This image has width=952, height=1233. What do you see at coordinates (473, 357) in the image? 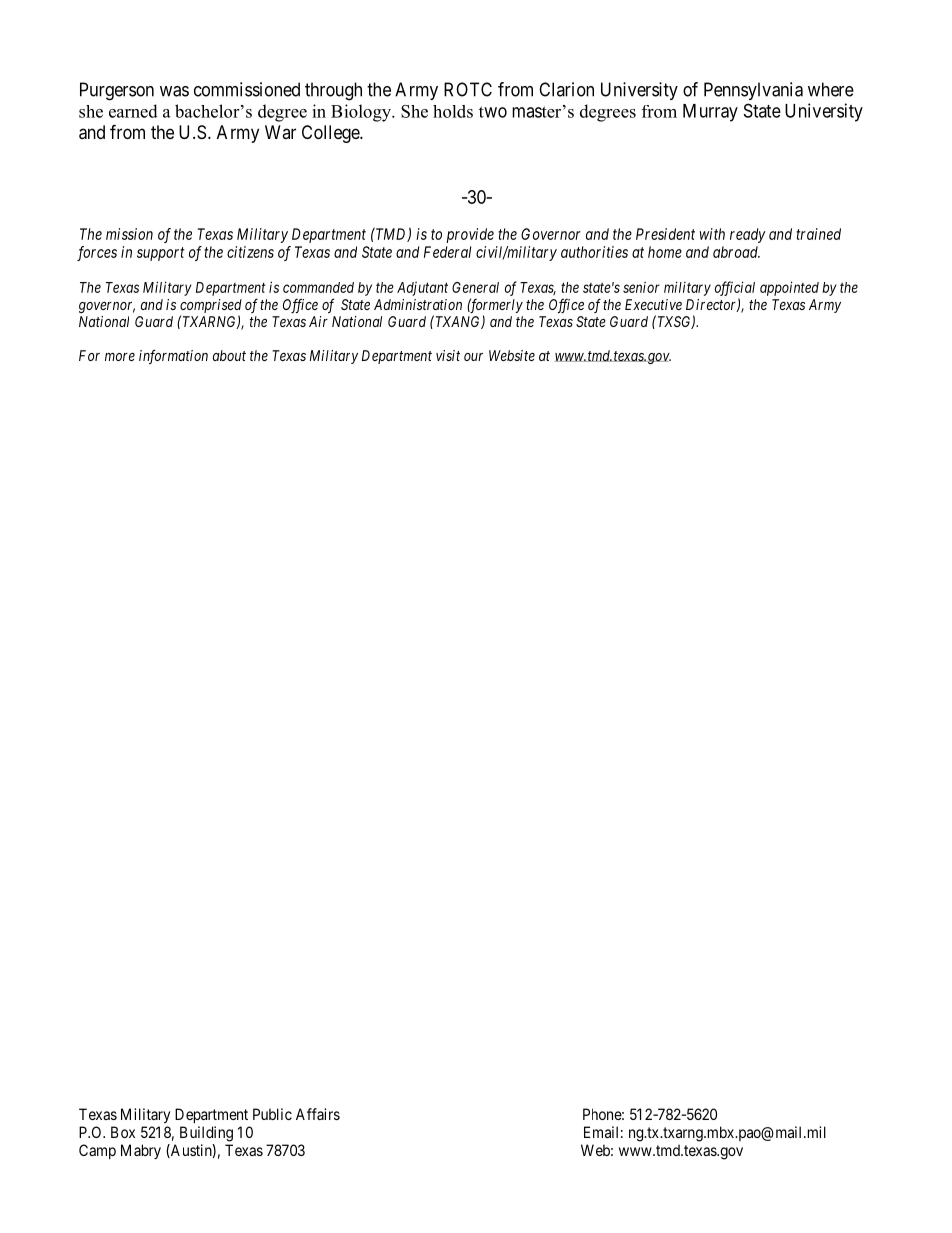
I see `our` at bounding box center [473, 357].
